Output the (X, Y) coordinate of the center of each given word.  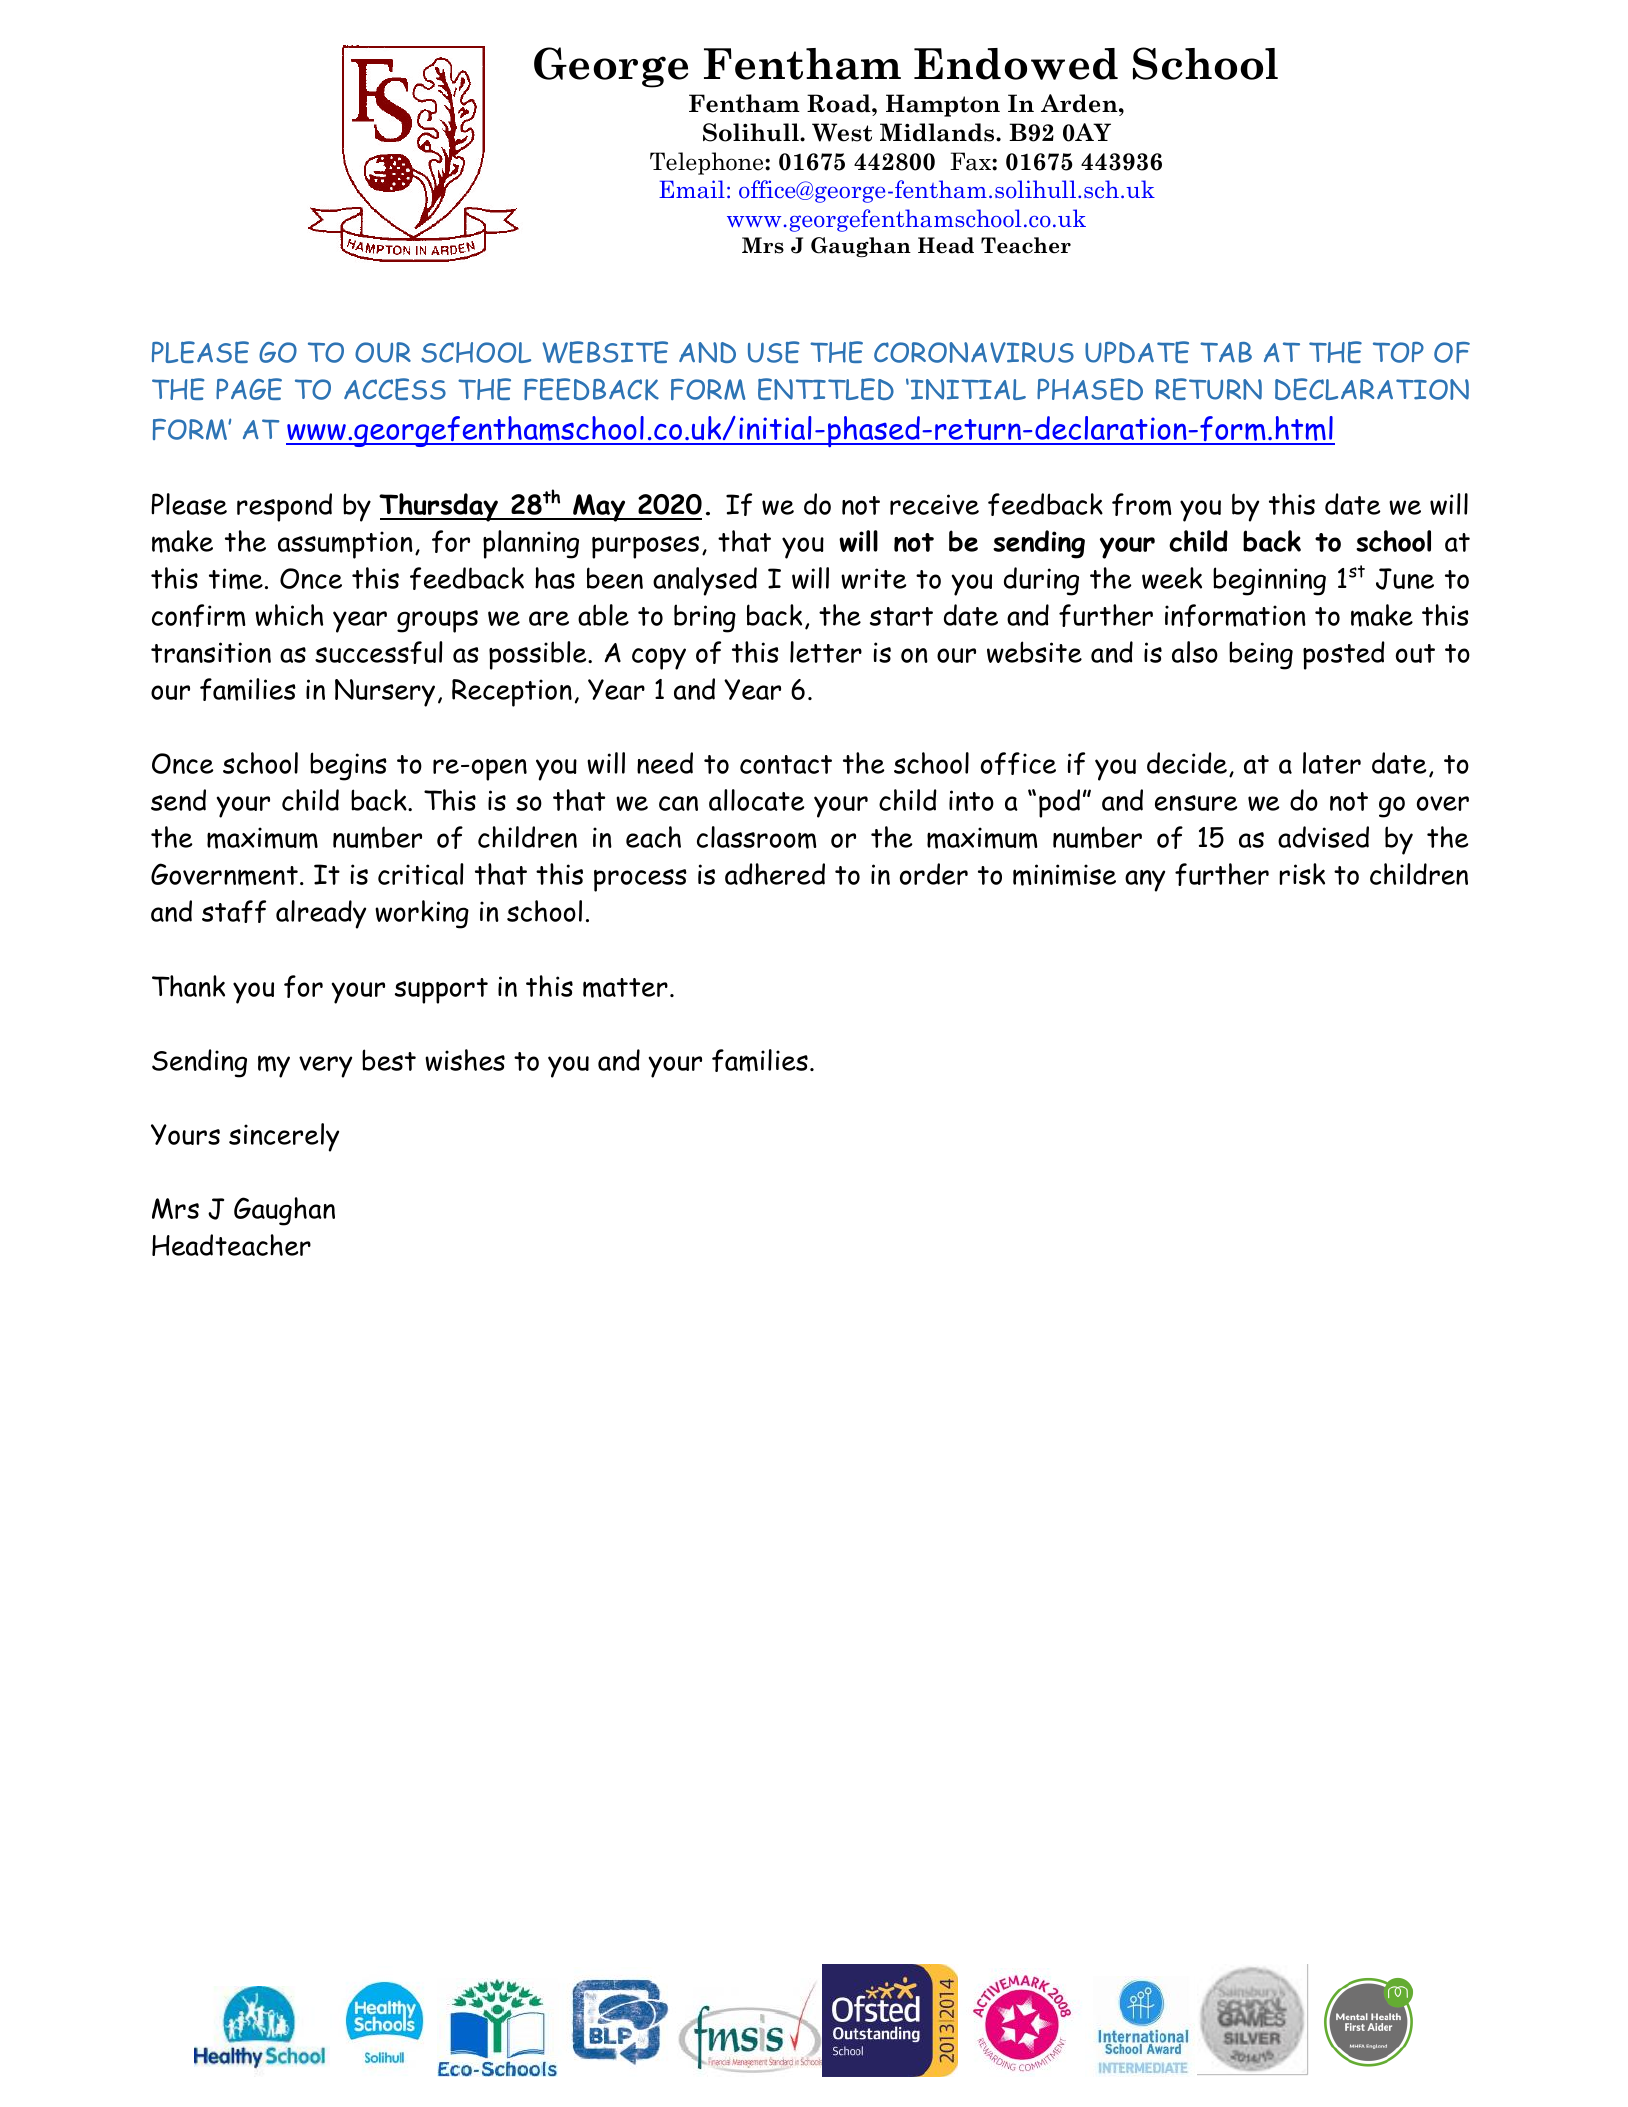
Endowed (1016, 64)
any (1145, 881)
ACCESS (395, 389)
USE (774, 352)
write (874, 578)
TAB (1226, 352)
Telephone (708, 163)
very (325, 1067)
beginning (1269, 581)
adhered (775, 874)
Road (840, 103)
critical (421, 874)
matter (625, 988)
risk (1302, 874)
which (289, 615)
